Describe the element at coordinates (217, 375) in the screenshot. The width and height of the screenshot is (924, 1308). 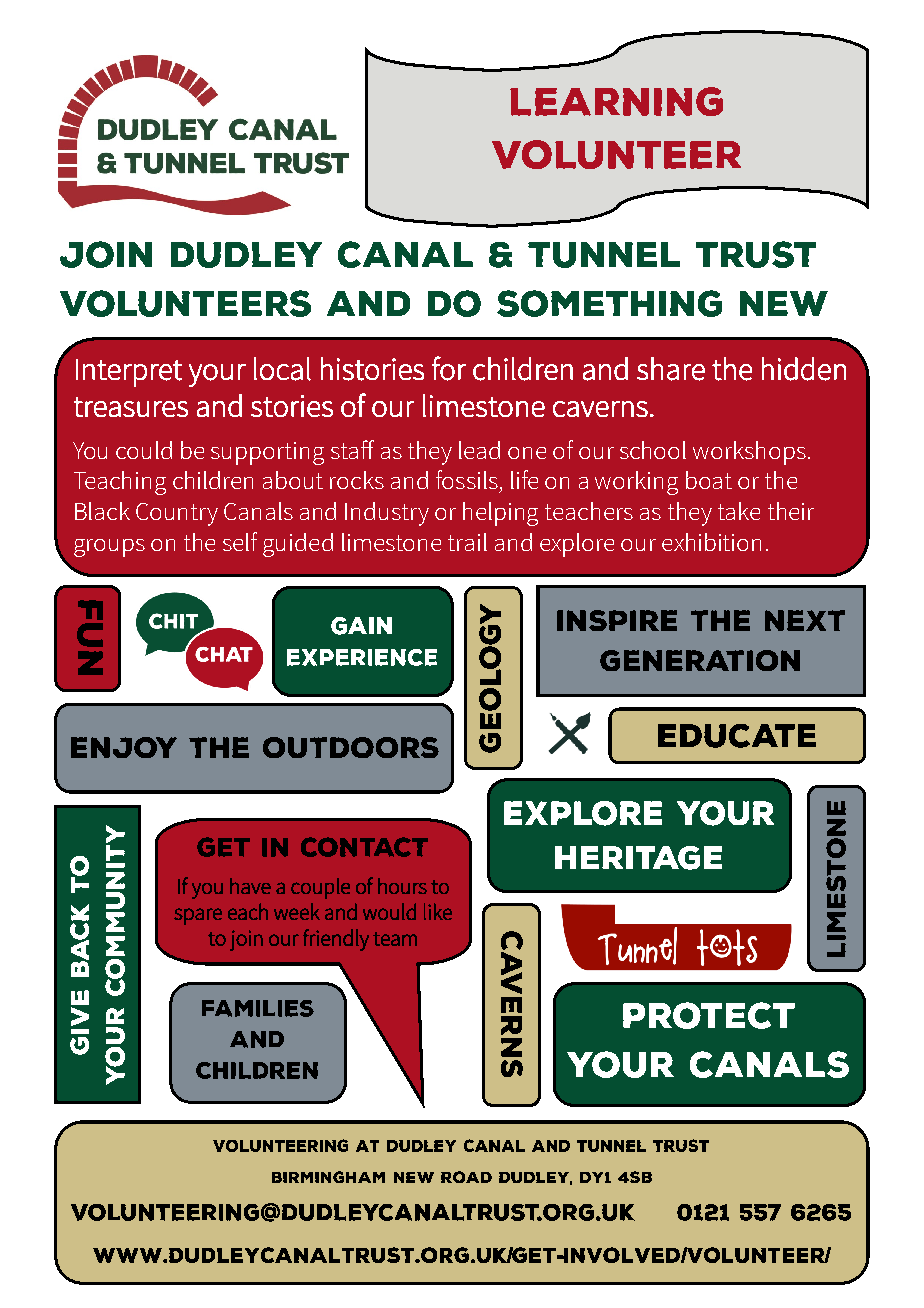
I see `your` at that location.
